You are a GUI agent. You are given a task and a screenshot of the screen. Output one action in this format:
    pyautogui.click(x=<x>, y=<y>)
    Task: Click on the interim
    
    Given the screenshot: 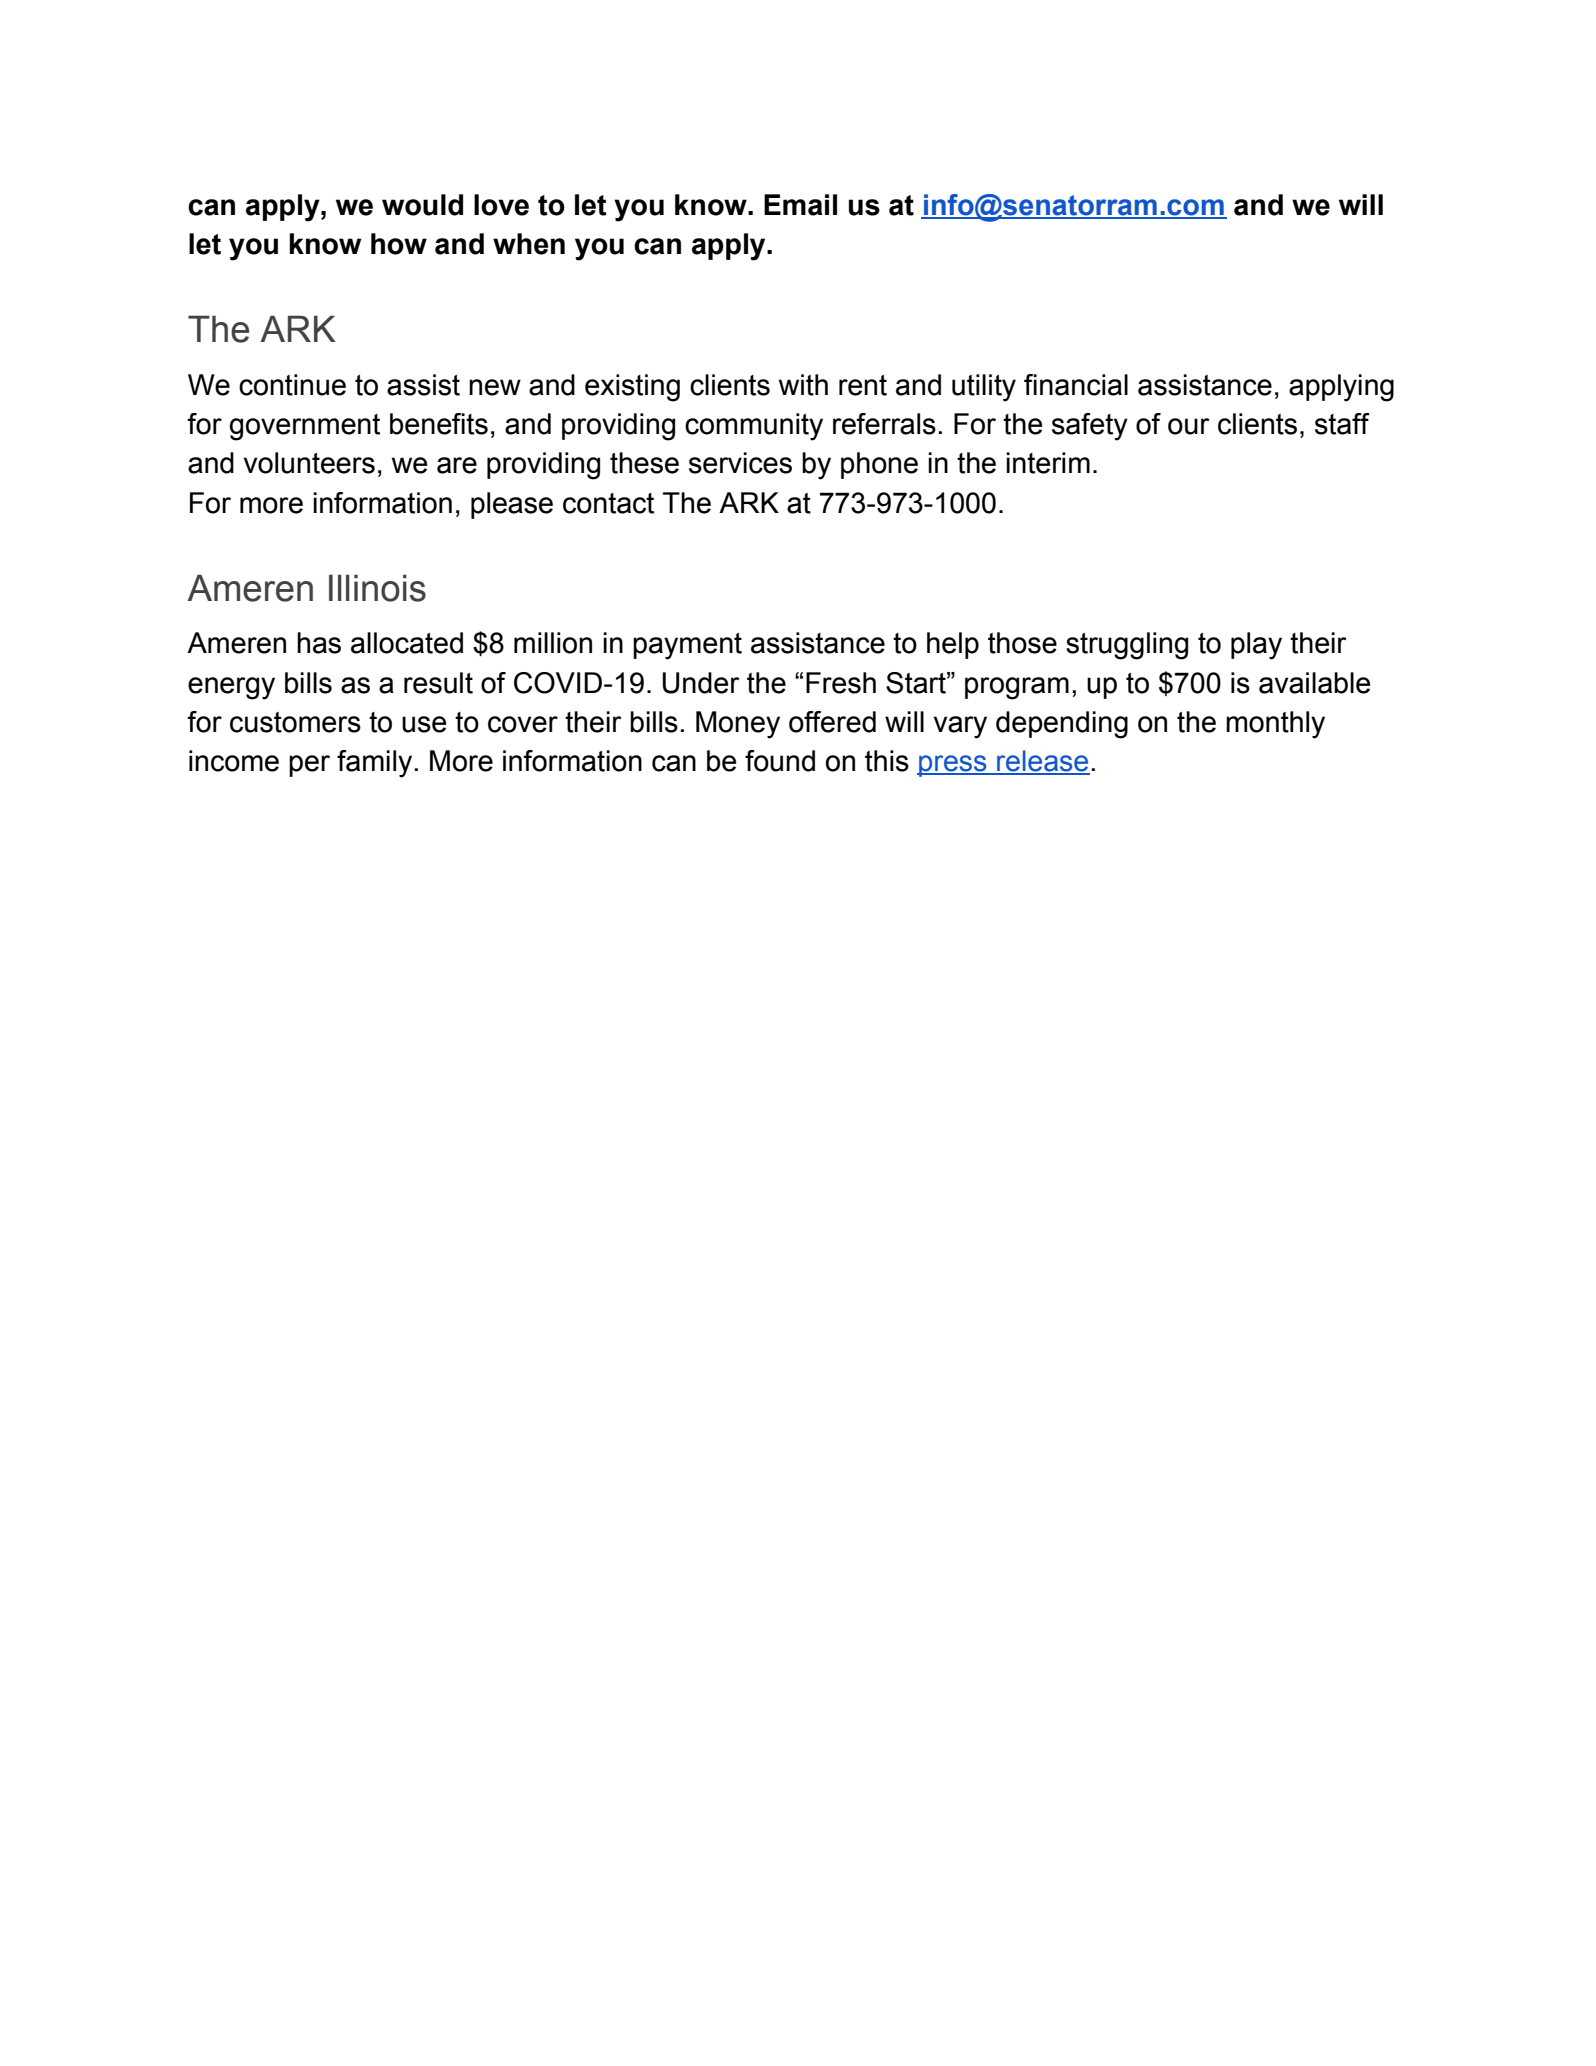 What is the action you would take?
    pyautogui.click(x=1048, y=463)
